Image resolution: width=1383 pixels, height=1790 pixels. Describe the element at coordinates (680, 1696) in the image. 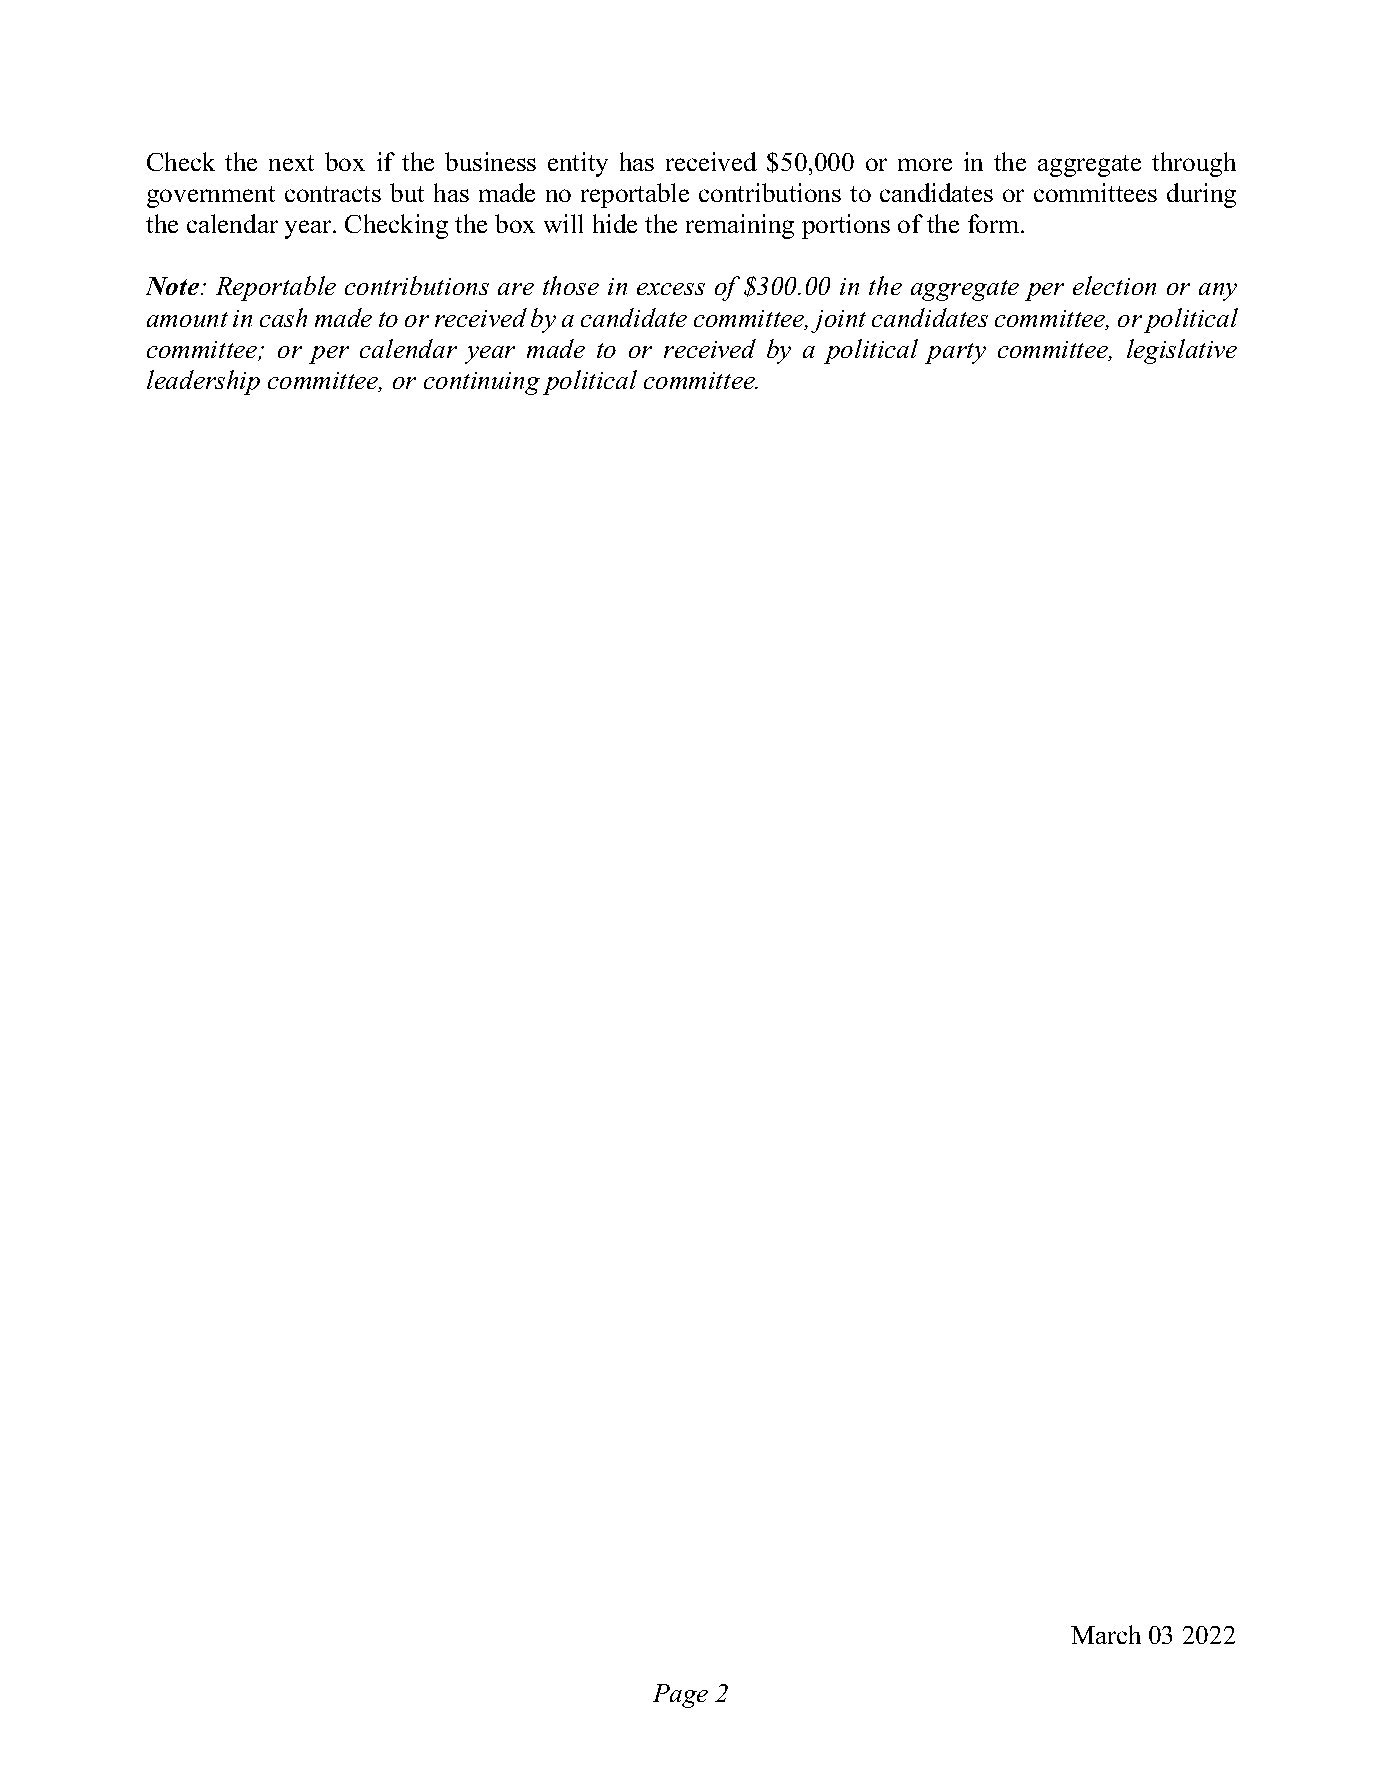

I see `Page` at that location.
